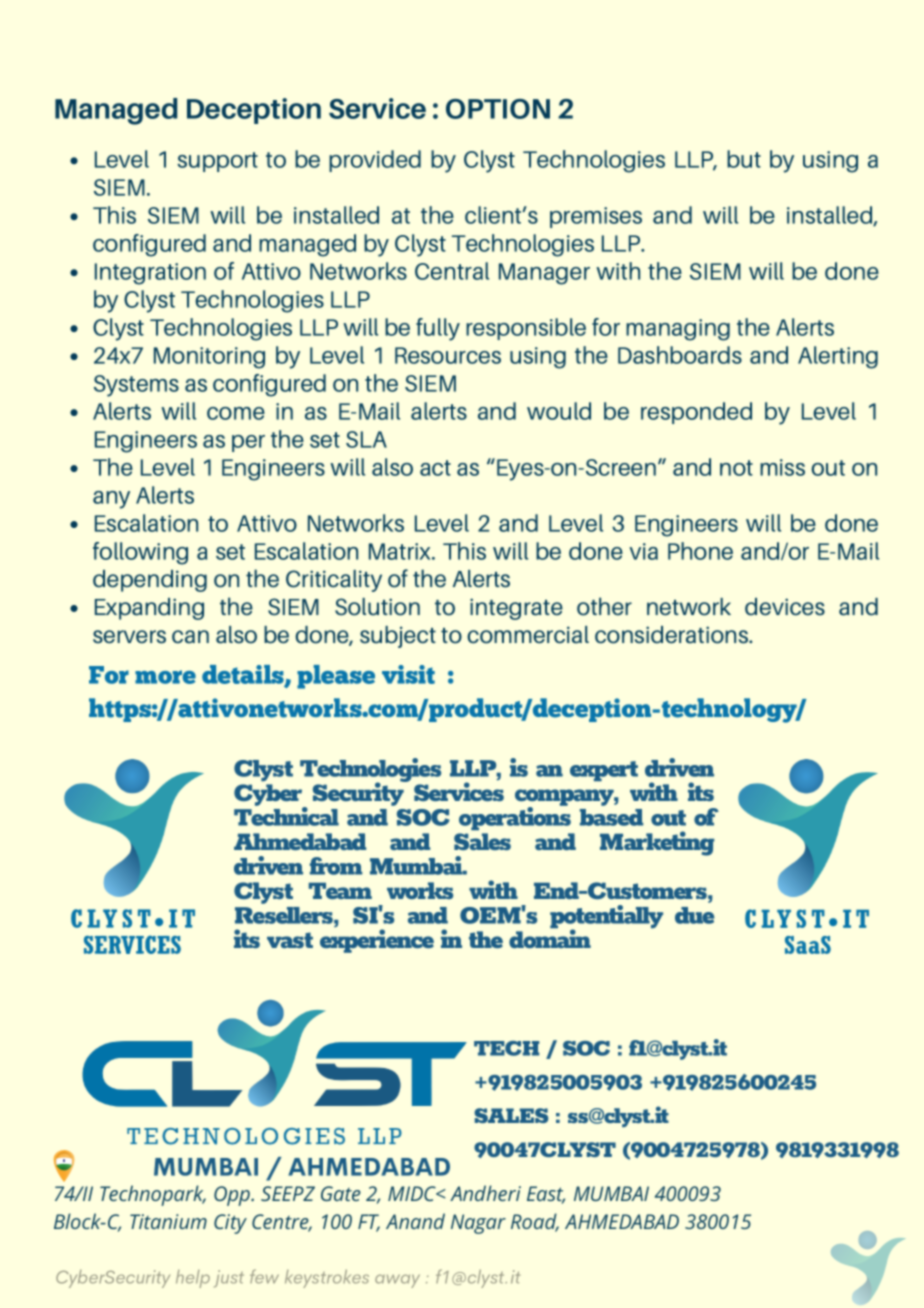 This screenshot has height=1308, width=924. What do you see at coordinates (515, 817) in the screenshot?
I see `operations` at bounding box center [515, 817].
